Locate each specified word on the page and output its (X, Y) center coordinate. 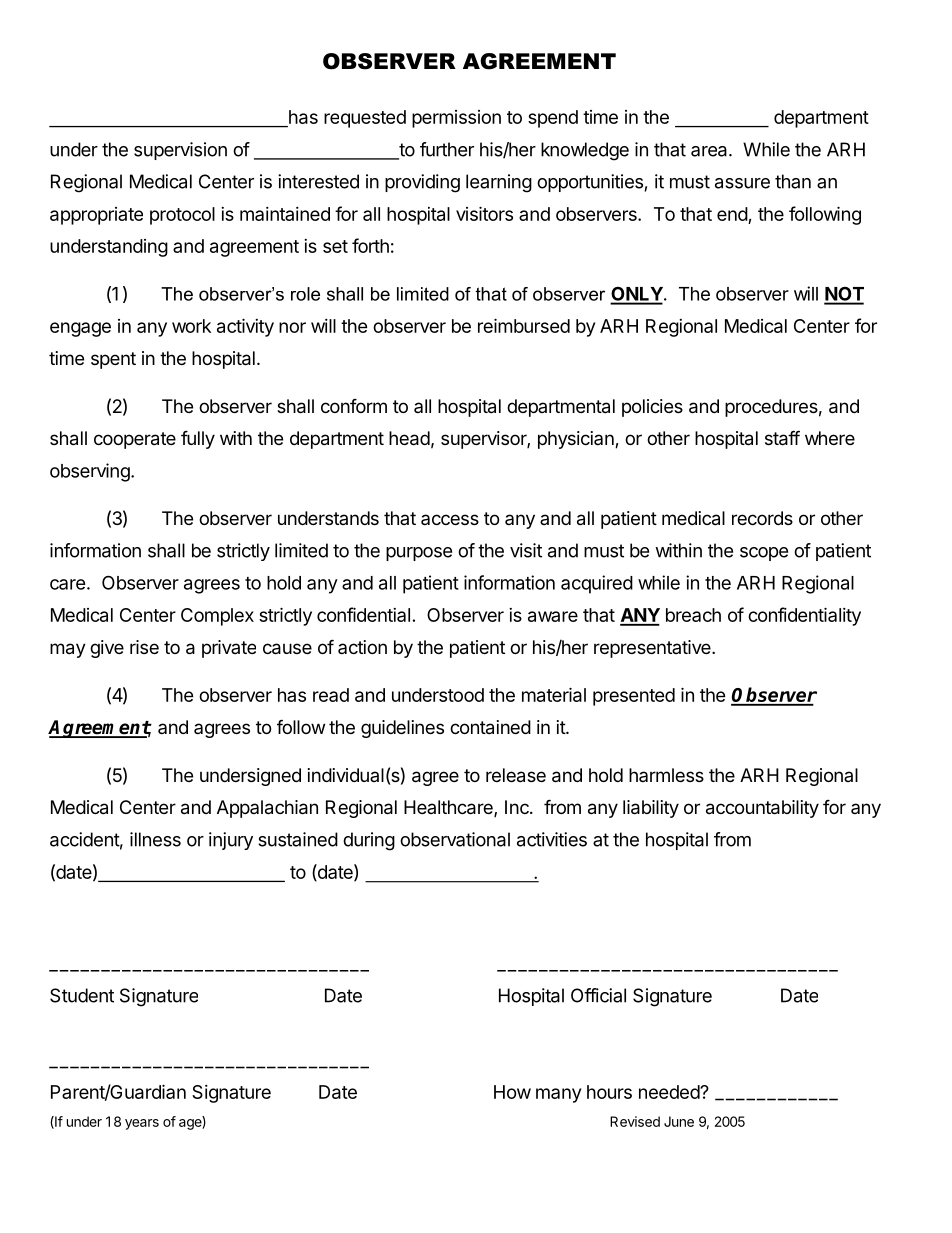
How (512, 1092)
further (447, 149)
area (710, 151)
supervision (180, 151)
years (142, 1124)
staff (782, 438)
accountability (762, 809)
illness (155, 839)
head (409, 438)
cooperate (135, 440)
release (516, 775)
